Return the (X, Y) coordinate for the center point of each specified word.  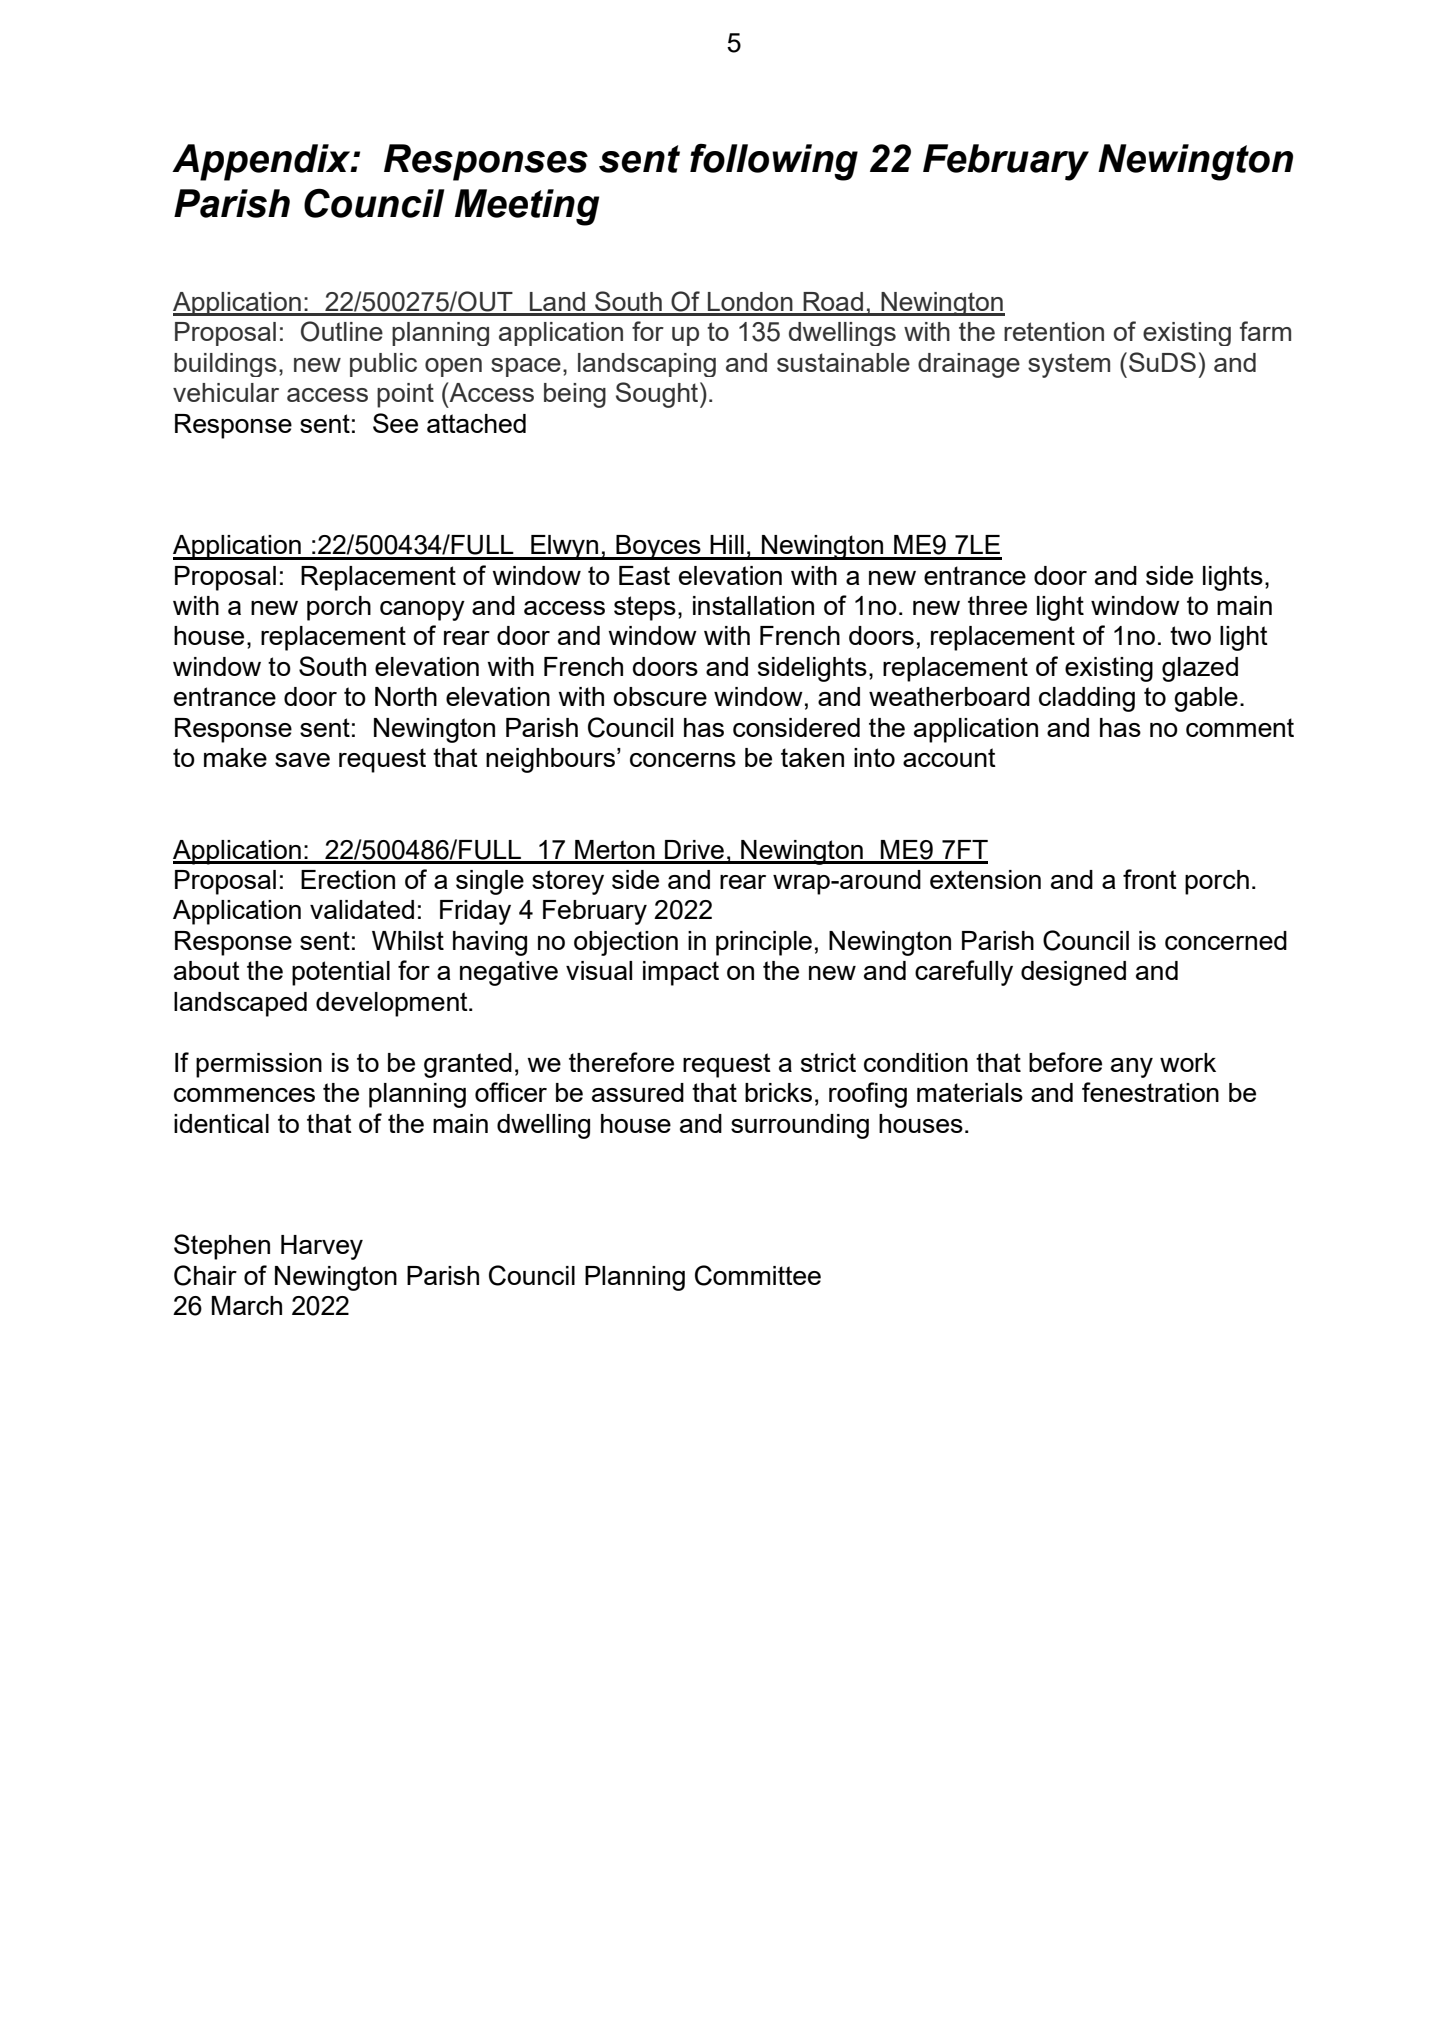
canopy (422, 611)
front (1150, 879)
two (1190, 635)
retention (1054, 331)
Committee (758, 1275)
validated (362, 909)
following (774, 162)
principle (764, 943)
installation (753, 605)
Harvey (322, 1247)
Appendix (262, 162)
